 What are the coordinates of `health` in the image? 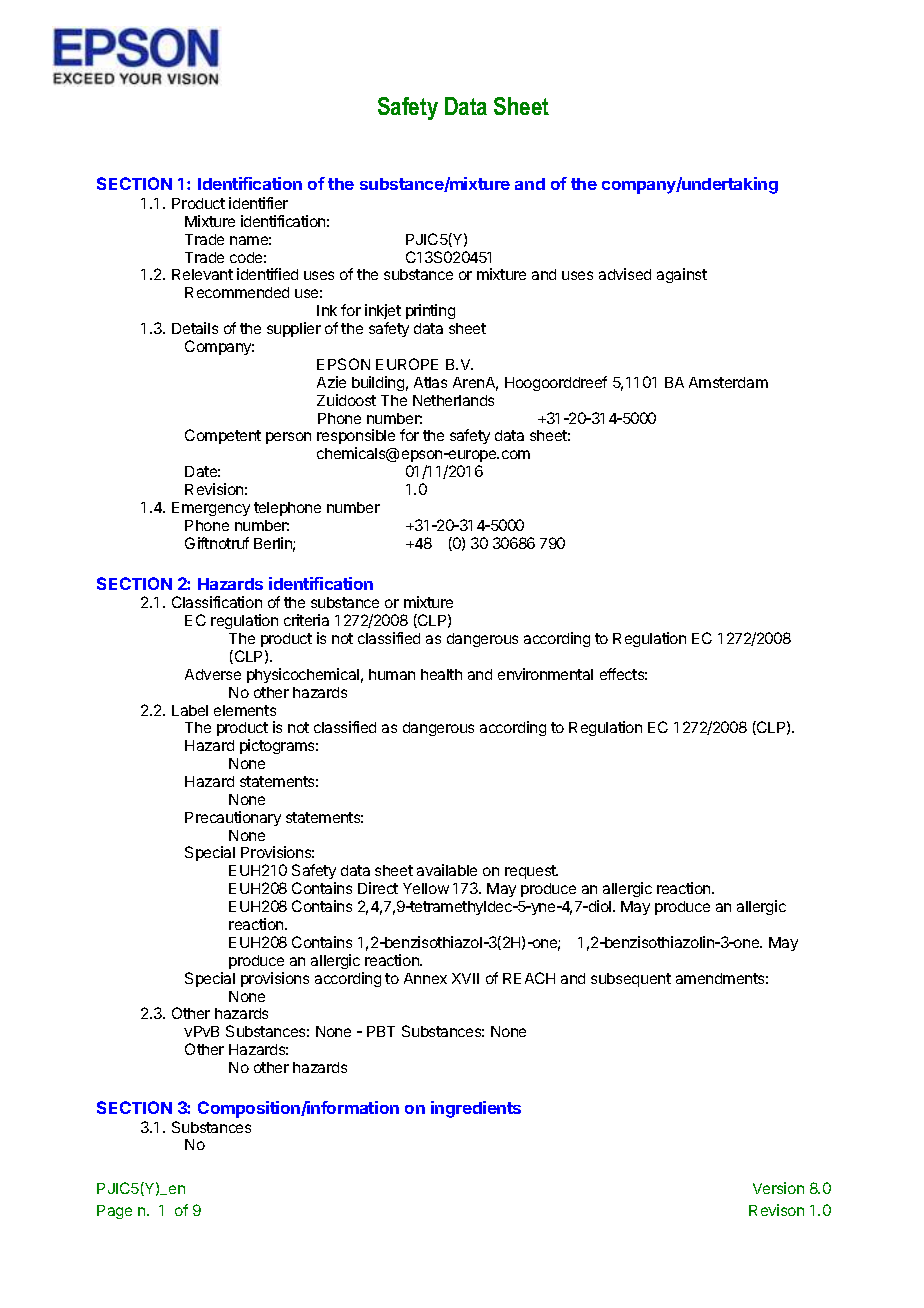 It's located at (441, 674).
